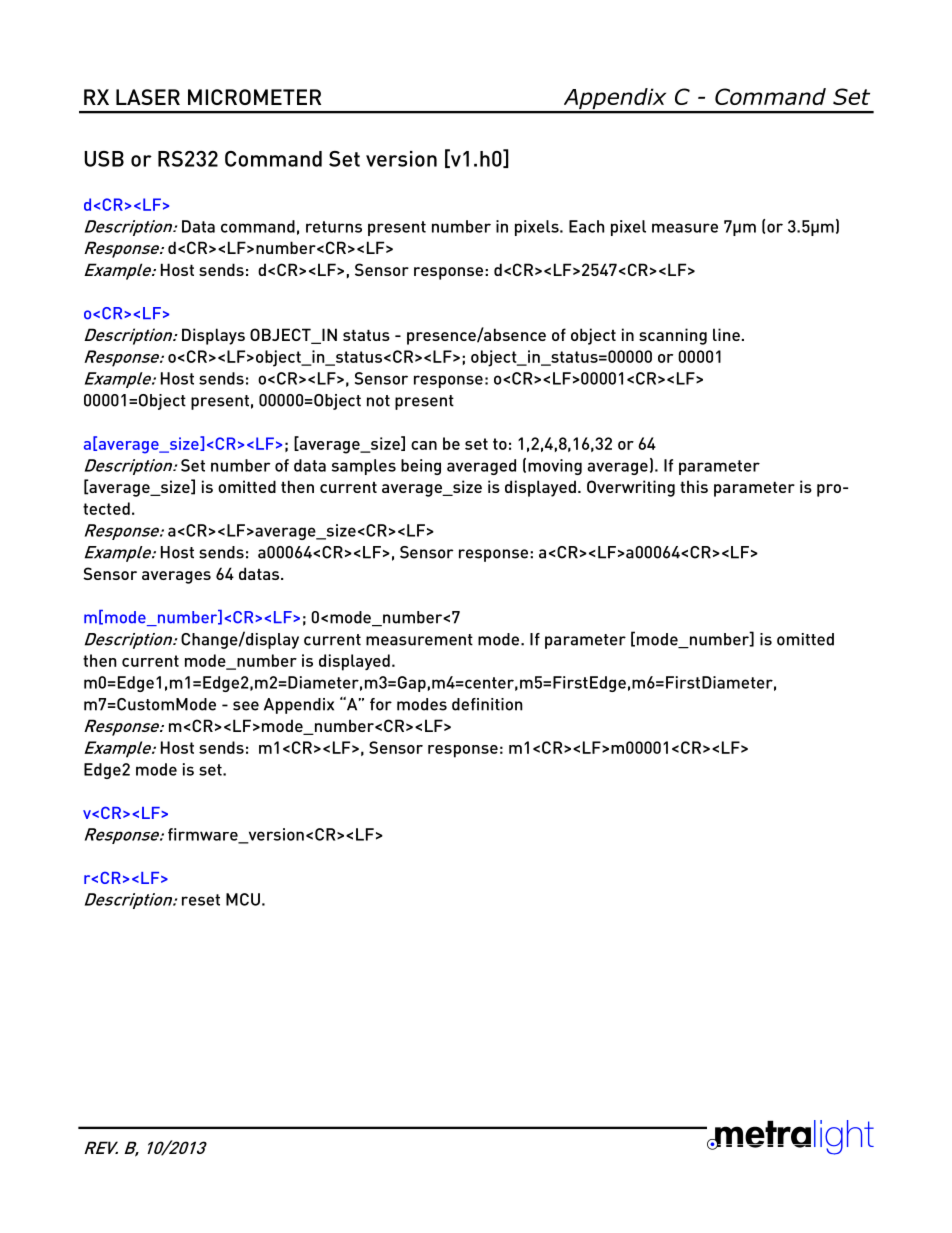  What do you see at coordinates (243, 899) in the document?
I see `MCU` at bounding box center [243, 899].
